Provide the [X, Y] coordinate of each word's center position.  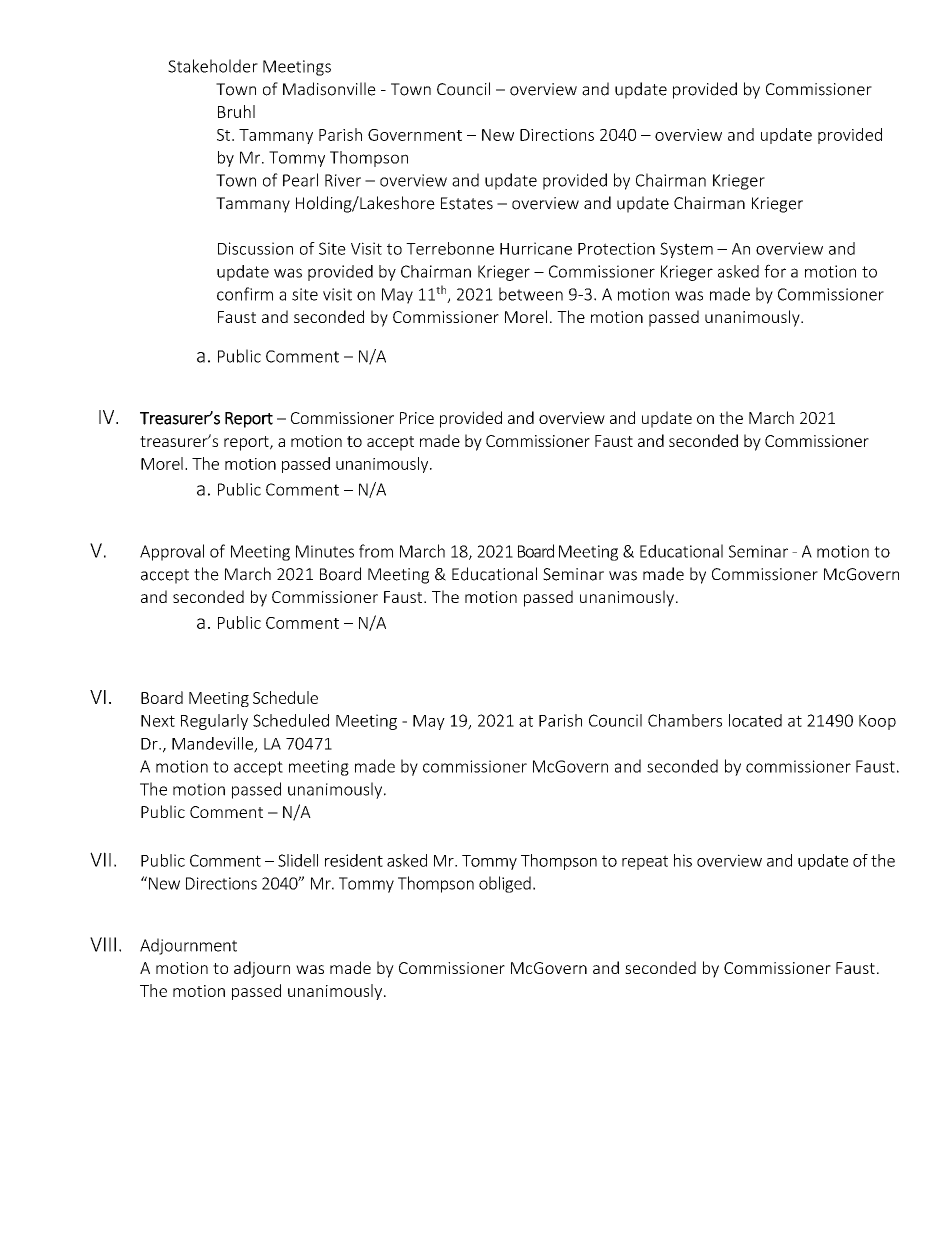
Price [417, 418]
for [775, 271]
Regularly [214, 722]
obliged [505, 884]
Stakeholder [213, 66]
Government [415, 135]
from [376, 551]
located [755, 720]
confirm [245, 294]
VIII [103, 944]
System [686, 250]
